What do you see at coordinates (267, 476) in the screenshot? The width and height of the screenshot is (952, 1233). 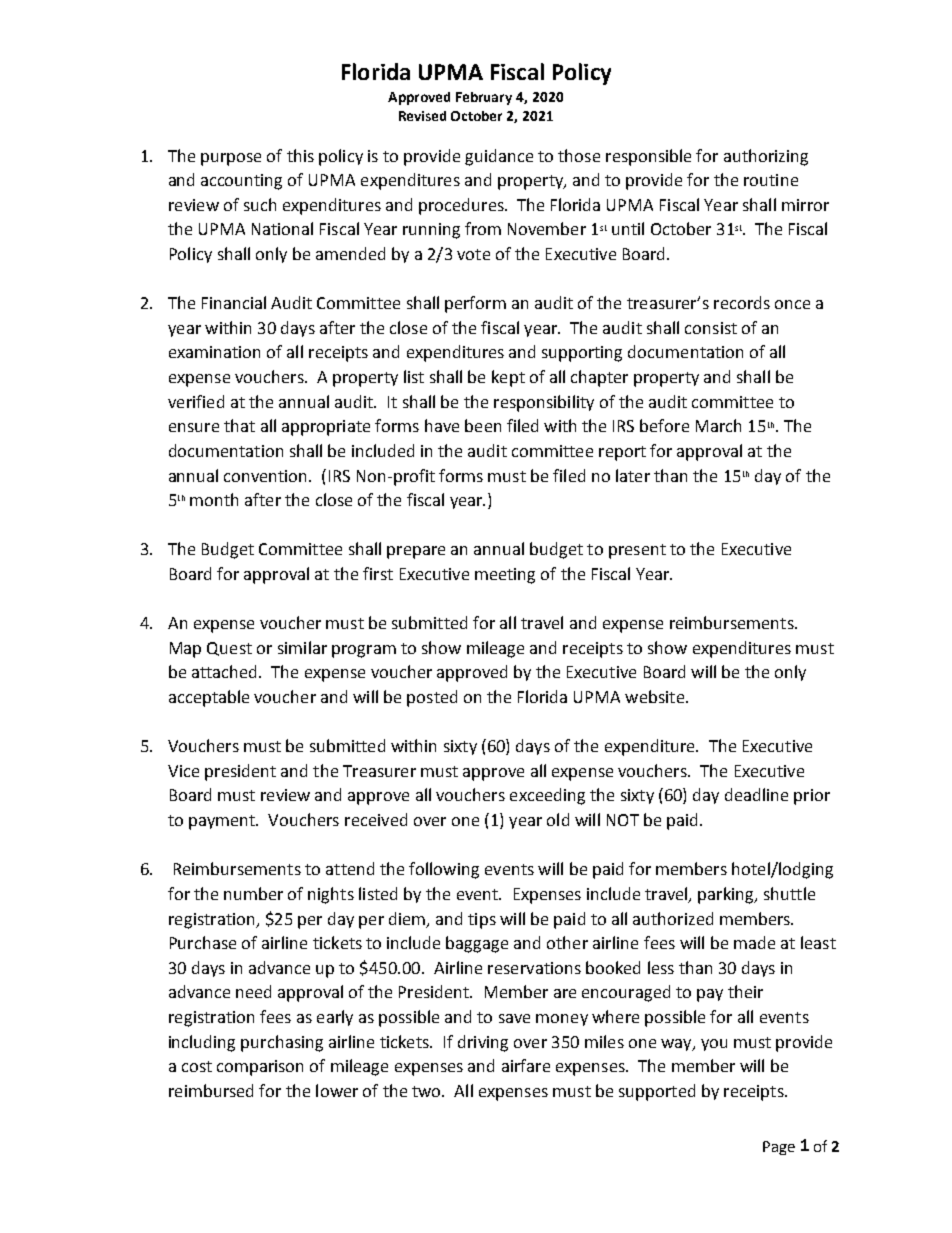 I see `convention` at bounding box center [267, 476].
